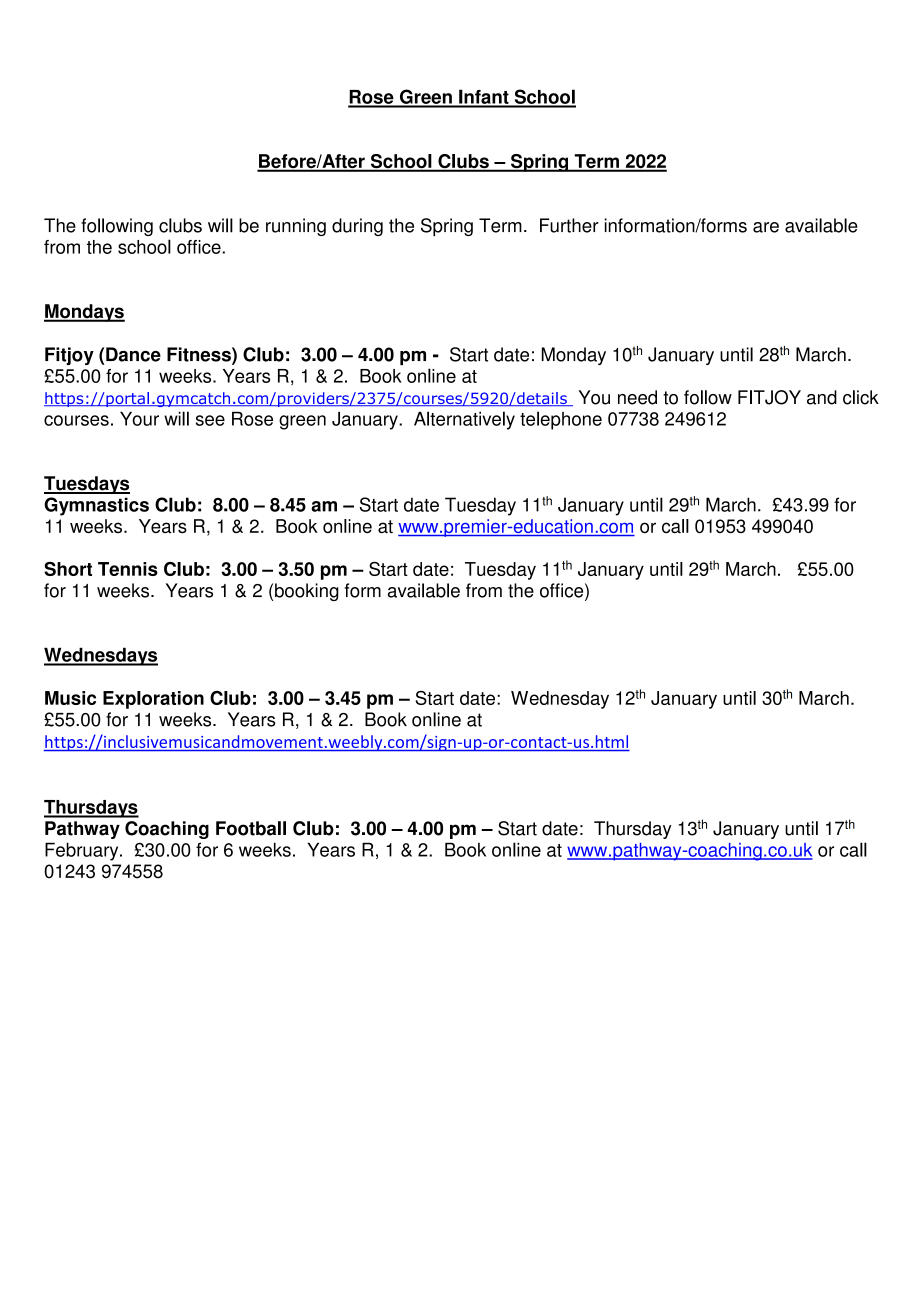 The image size is (924, 1308). Describe the element at coordinates (83, 851) in the image. I see `February` at that location.
